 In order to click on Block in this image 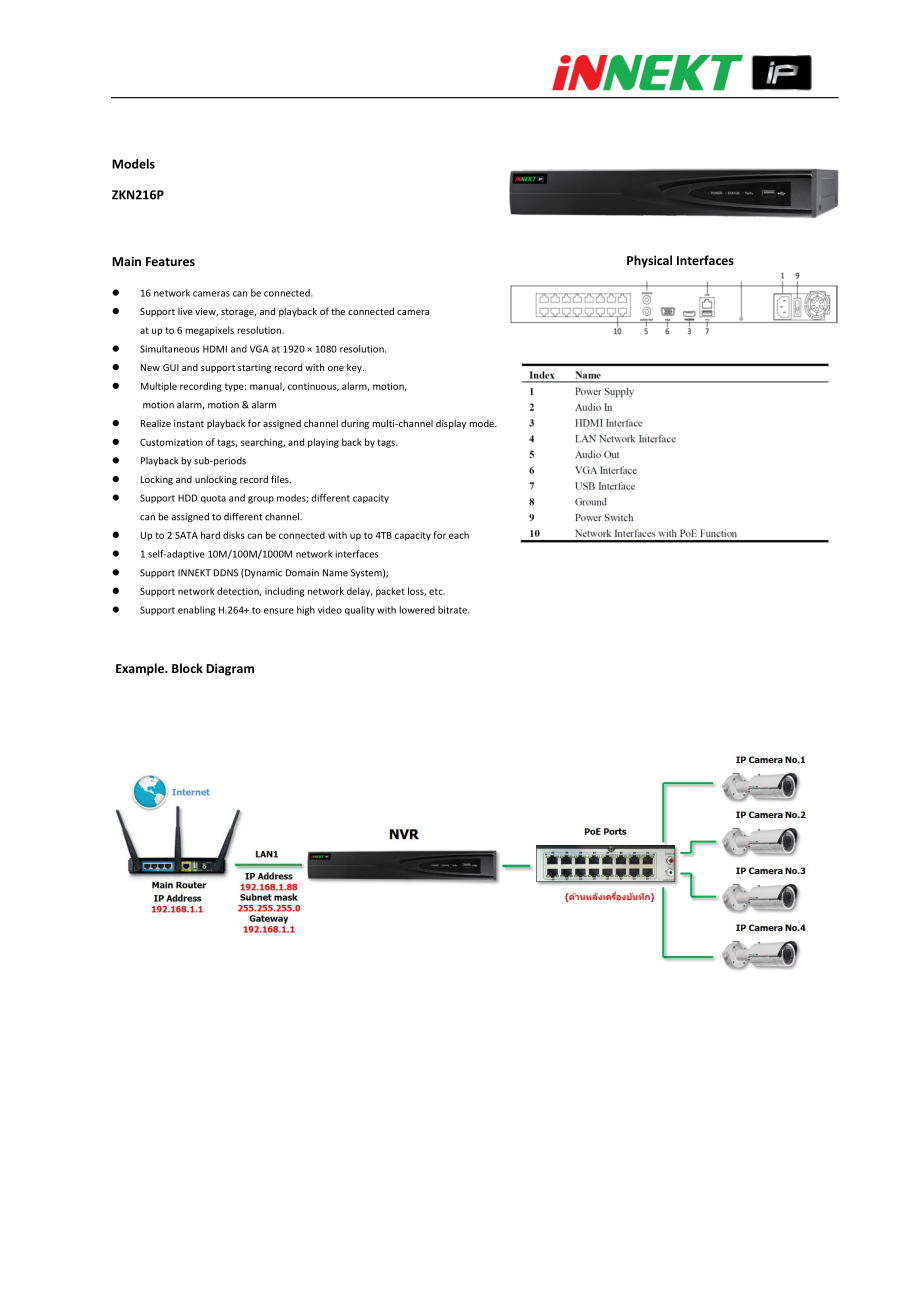, I will do `click(187, 668)`.
